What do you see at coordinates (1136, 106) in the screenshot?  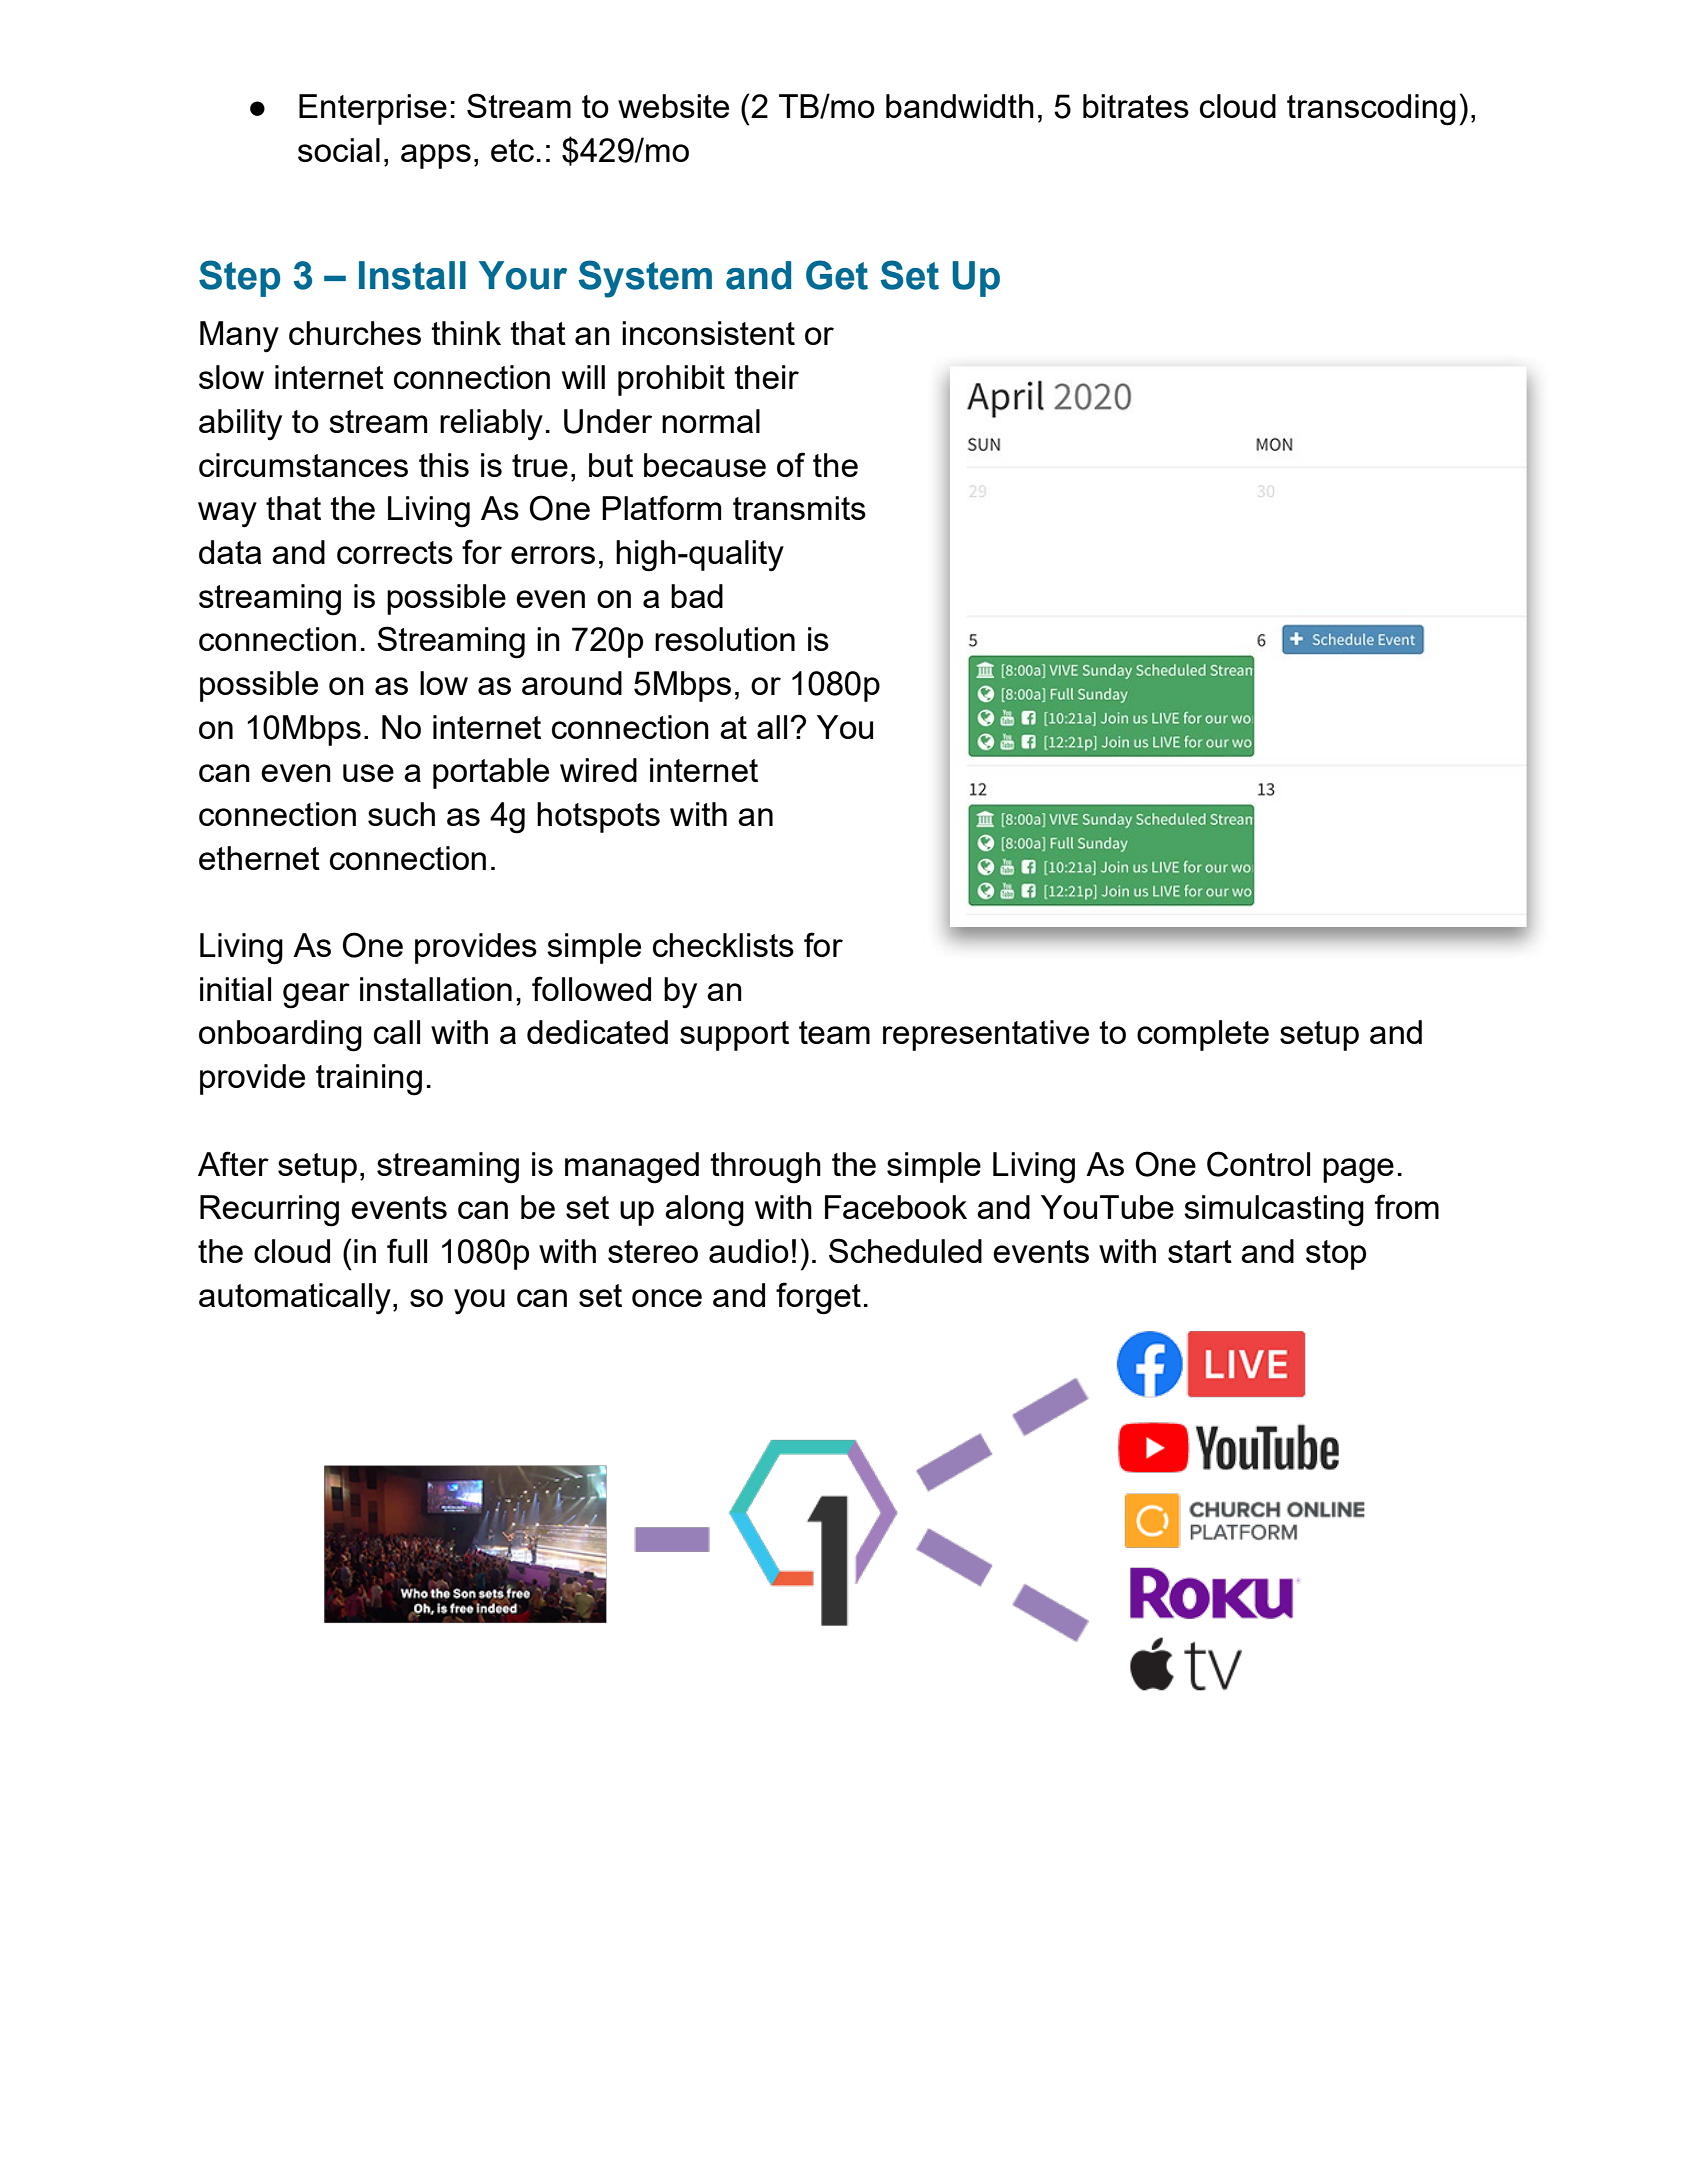 I see `bitrates` at bounding box center [1136, 106].
